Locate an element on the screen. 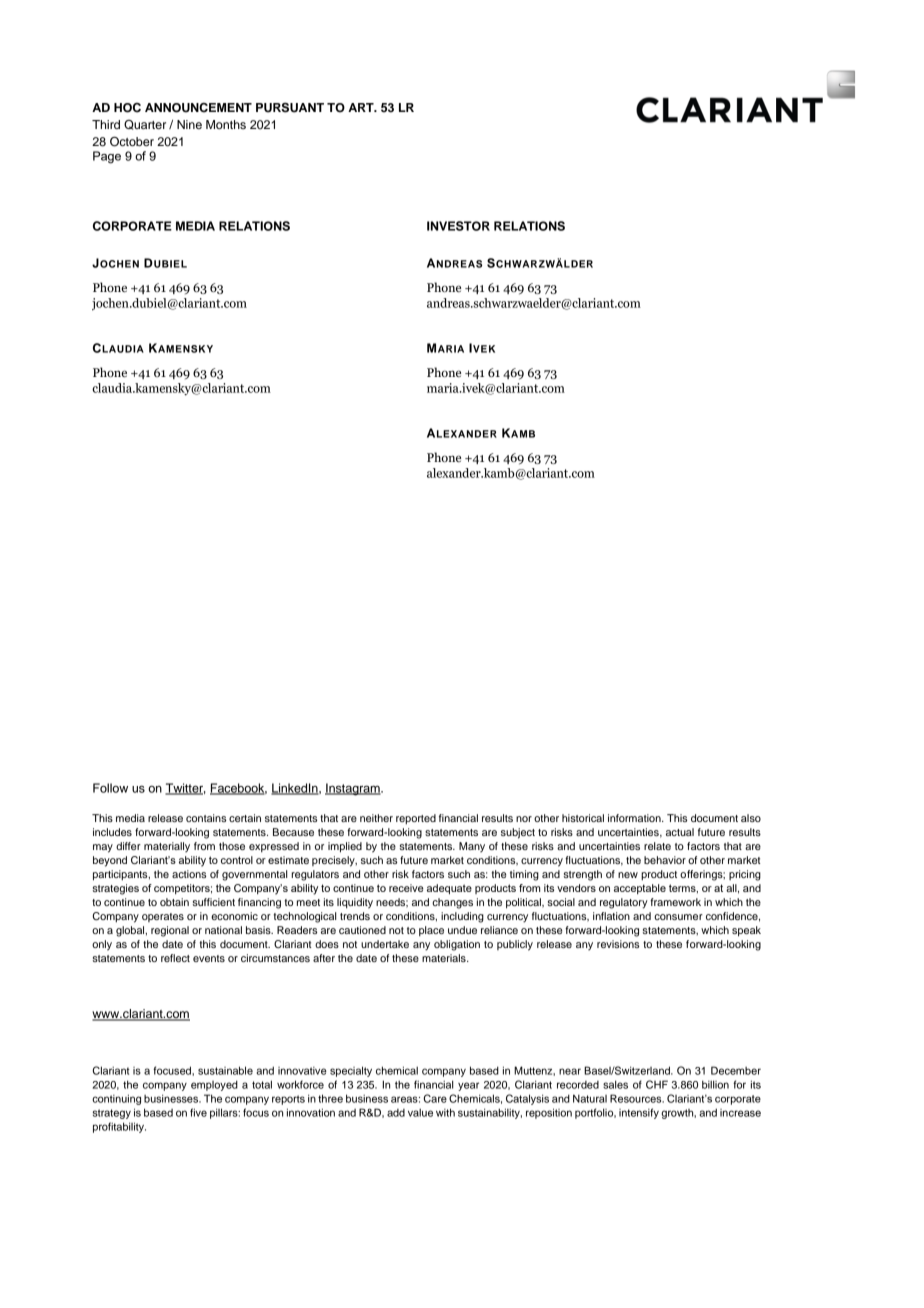  INVESTOR is located at coordinates (458, 226).
